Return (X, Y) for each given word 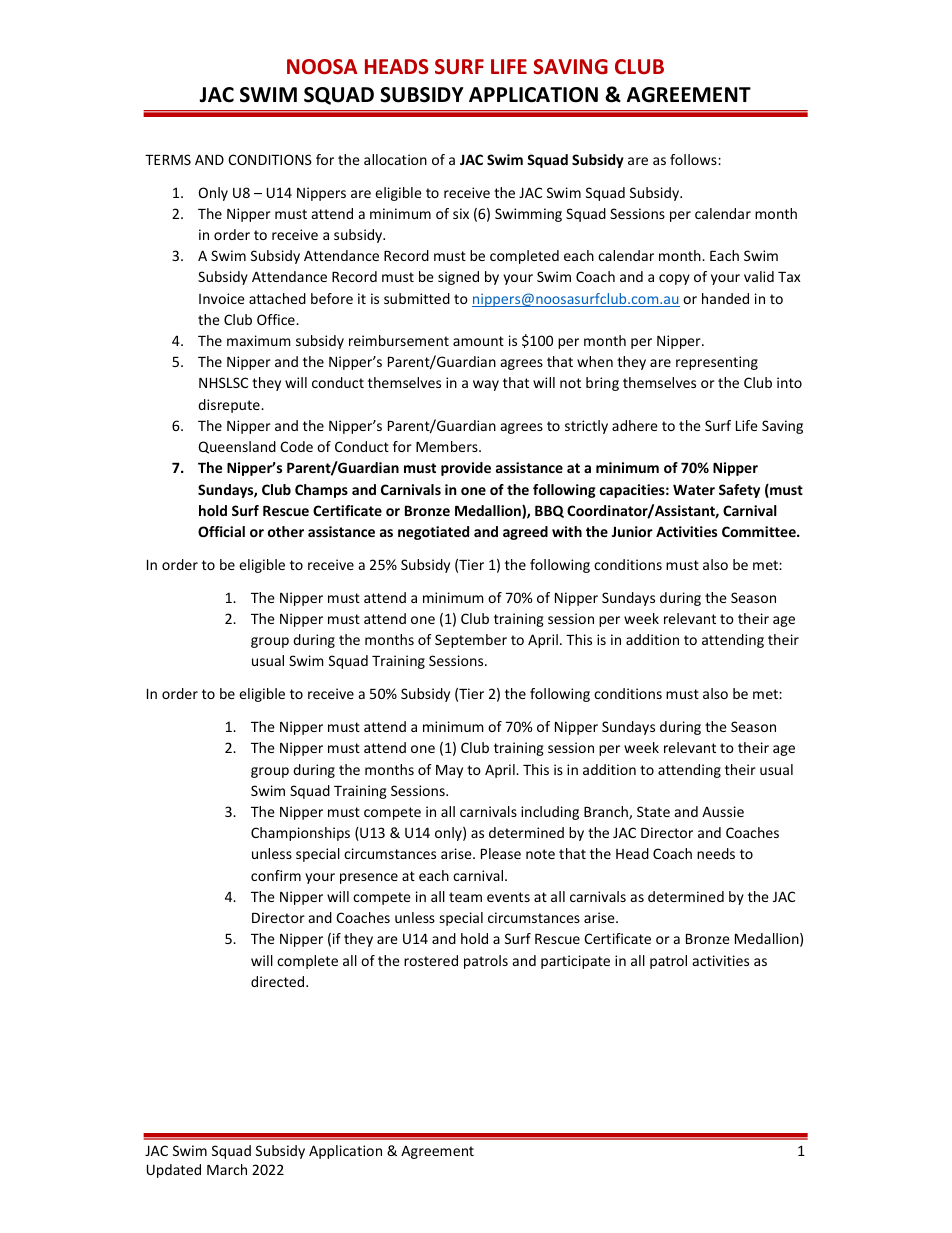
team (465, 897)
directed (279, 981)
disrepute (230, 406)
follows (694, 159)
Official (221, 531)
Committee (760, 531)
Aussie (723, 811)
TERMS (168, 159)
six (461, 213)
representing (717, 363)
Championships (300, 834)
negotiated (433, 533)
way (486, 385)
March (227, 1169)
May (449, 771)
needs (716, 853)
